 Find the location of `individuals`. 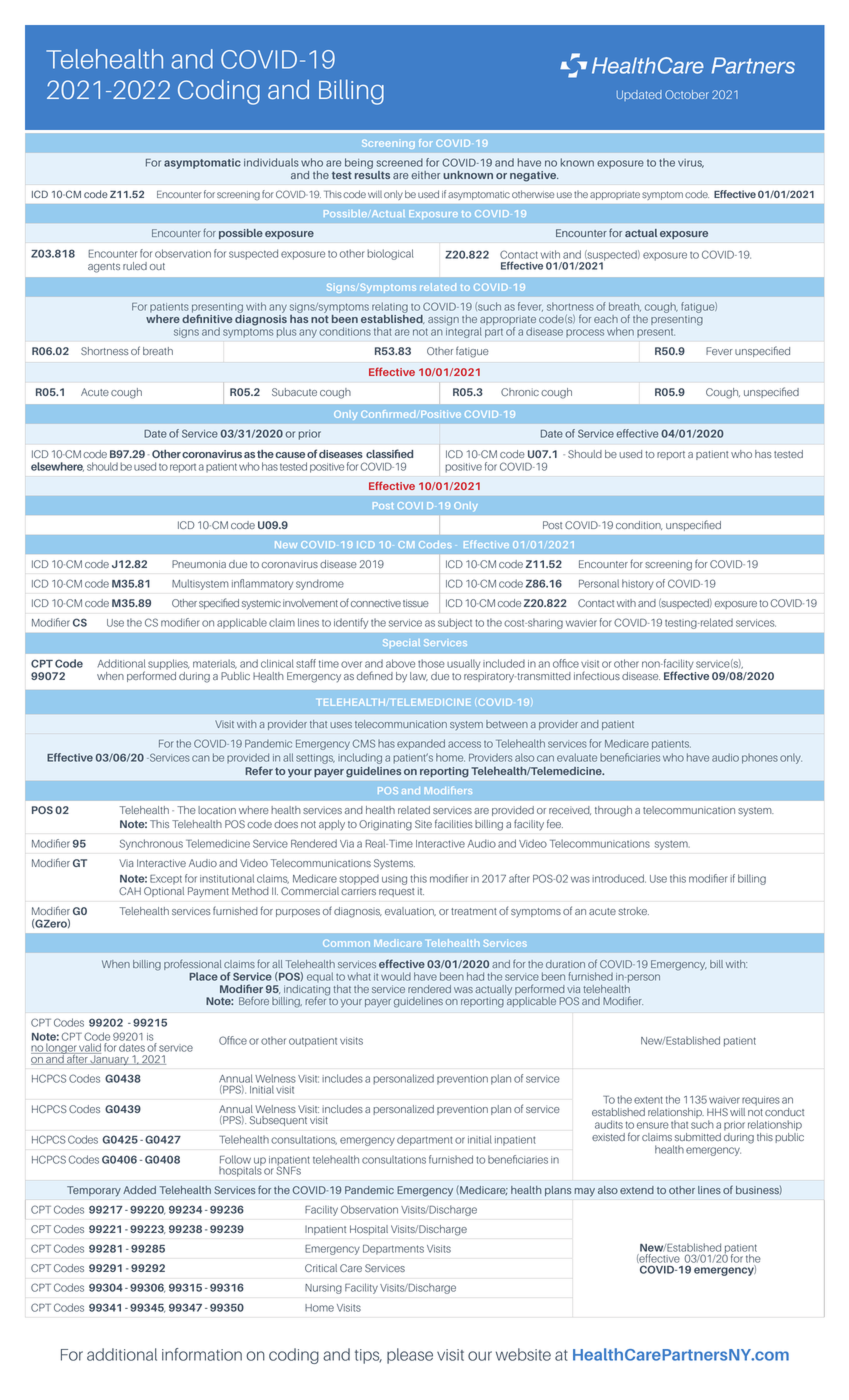

individuals is located at coordinates (271, 162).
